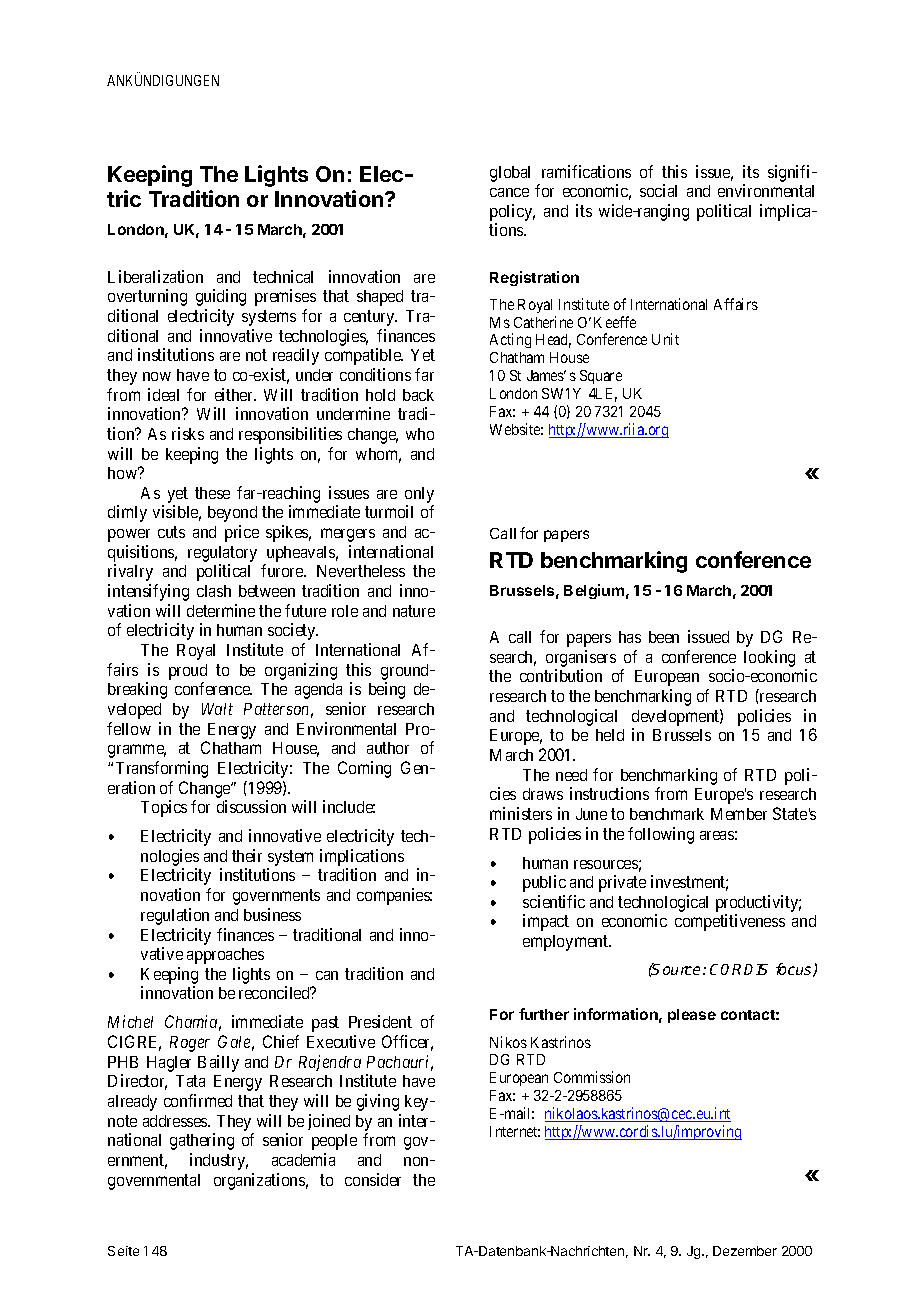 This screenshot has width=924, height=1308. Describe the element at coordinates (664, 637) in the screenshot. I see `been` at that location.
